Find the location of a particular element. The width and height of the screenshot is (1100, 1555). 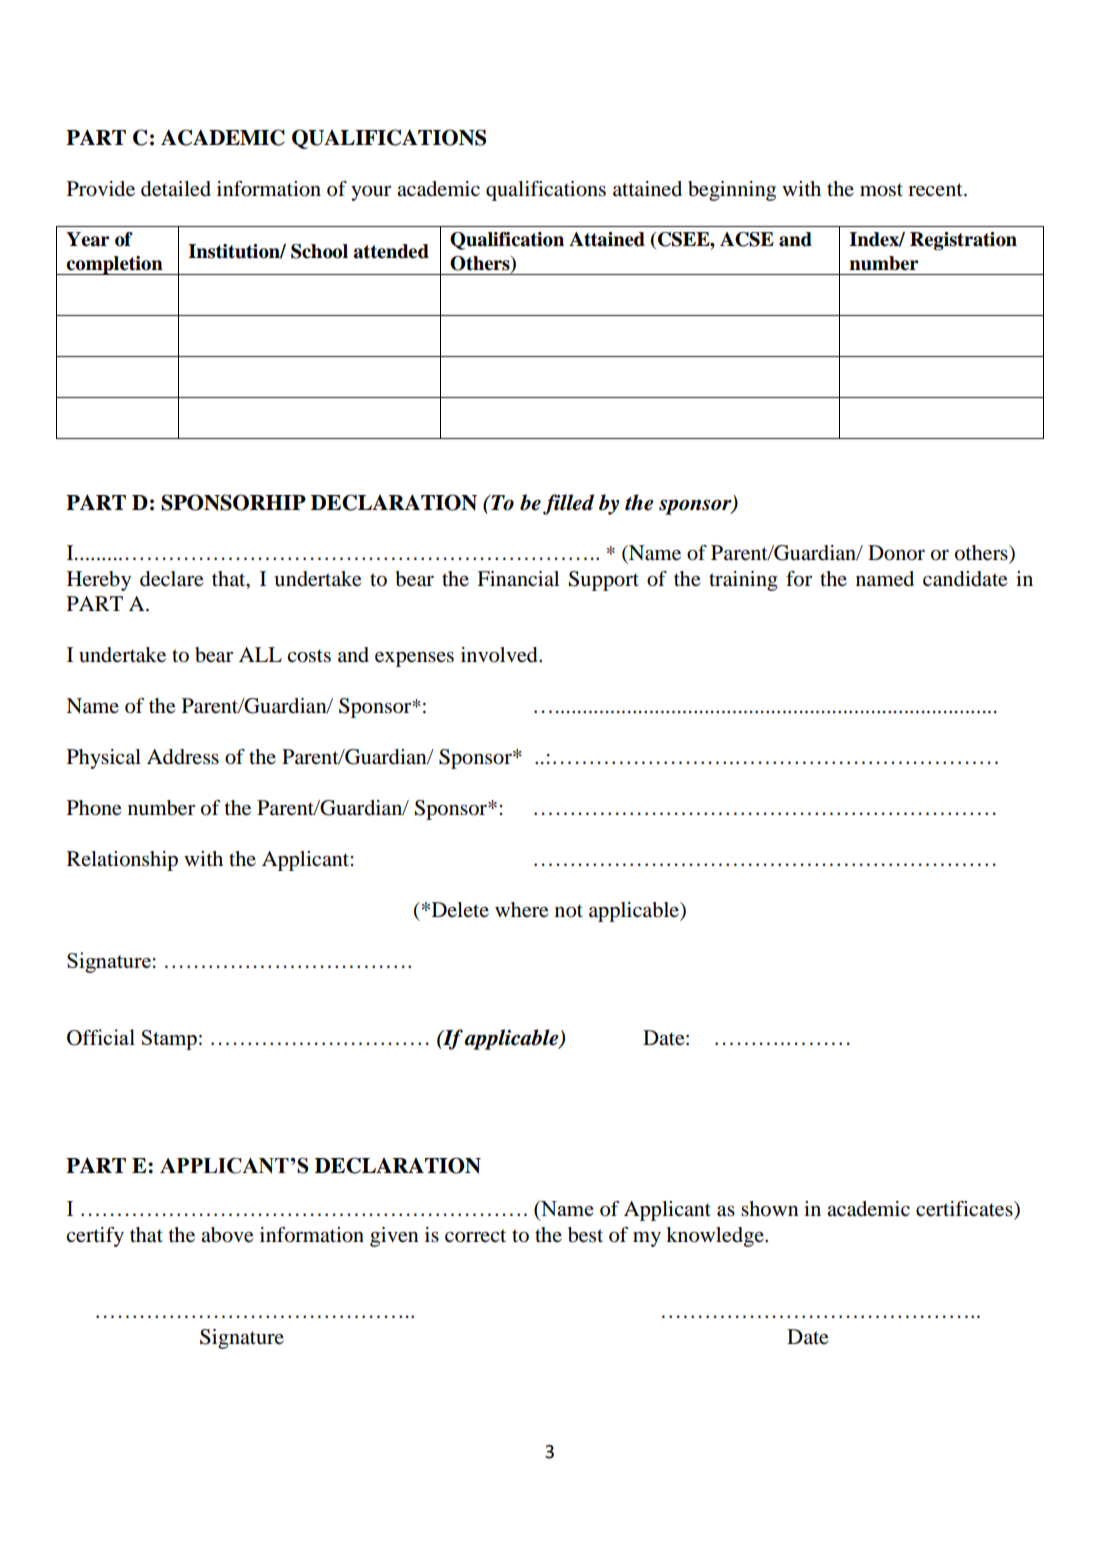

not is located at coordinates (569, 911).
